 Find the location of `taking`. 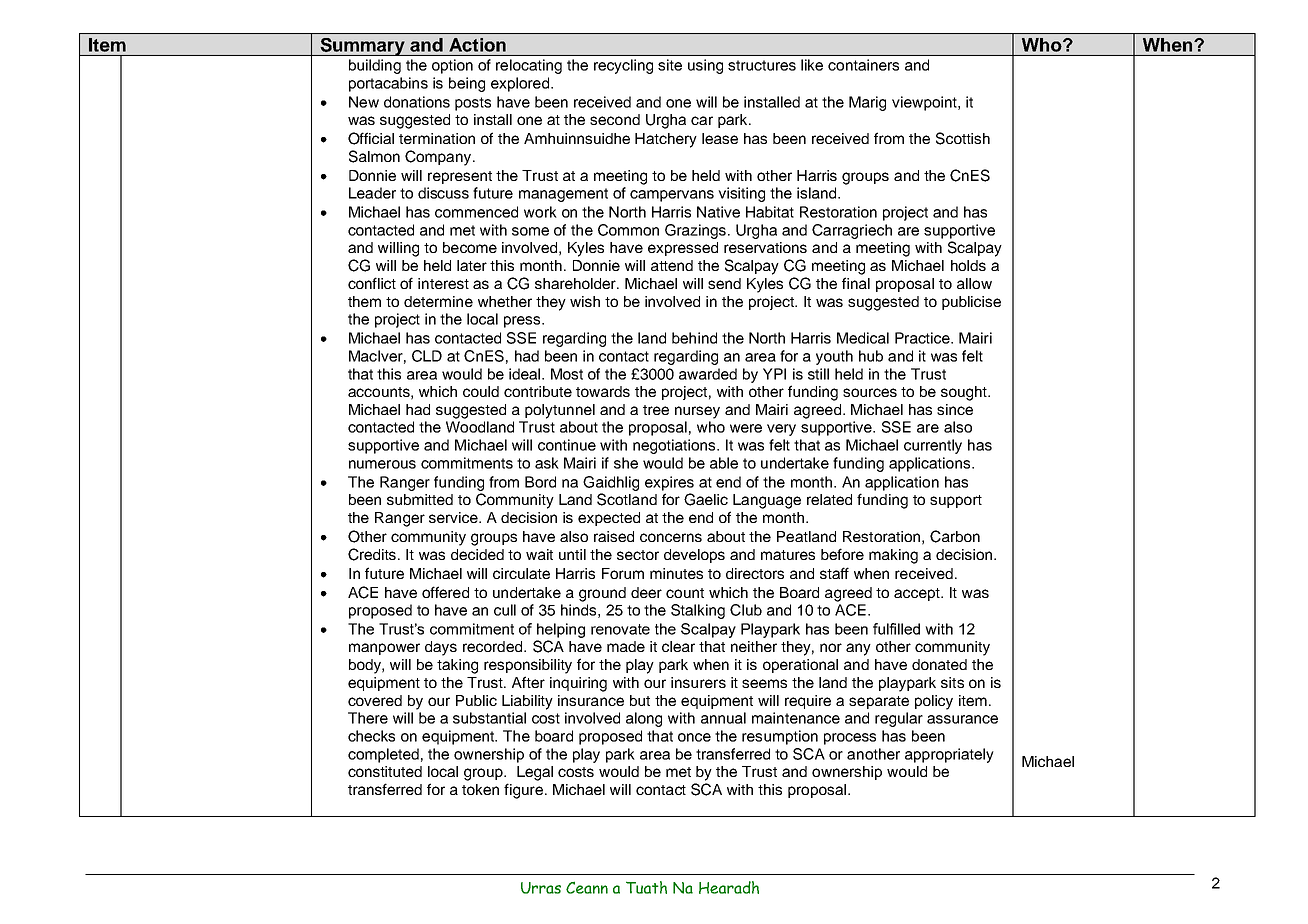

taking is located at coordinates (457, 666).
